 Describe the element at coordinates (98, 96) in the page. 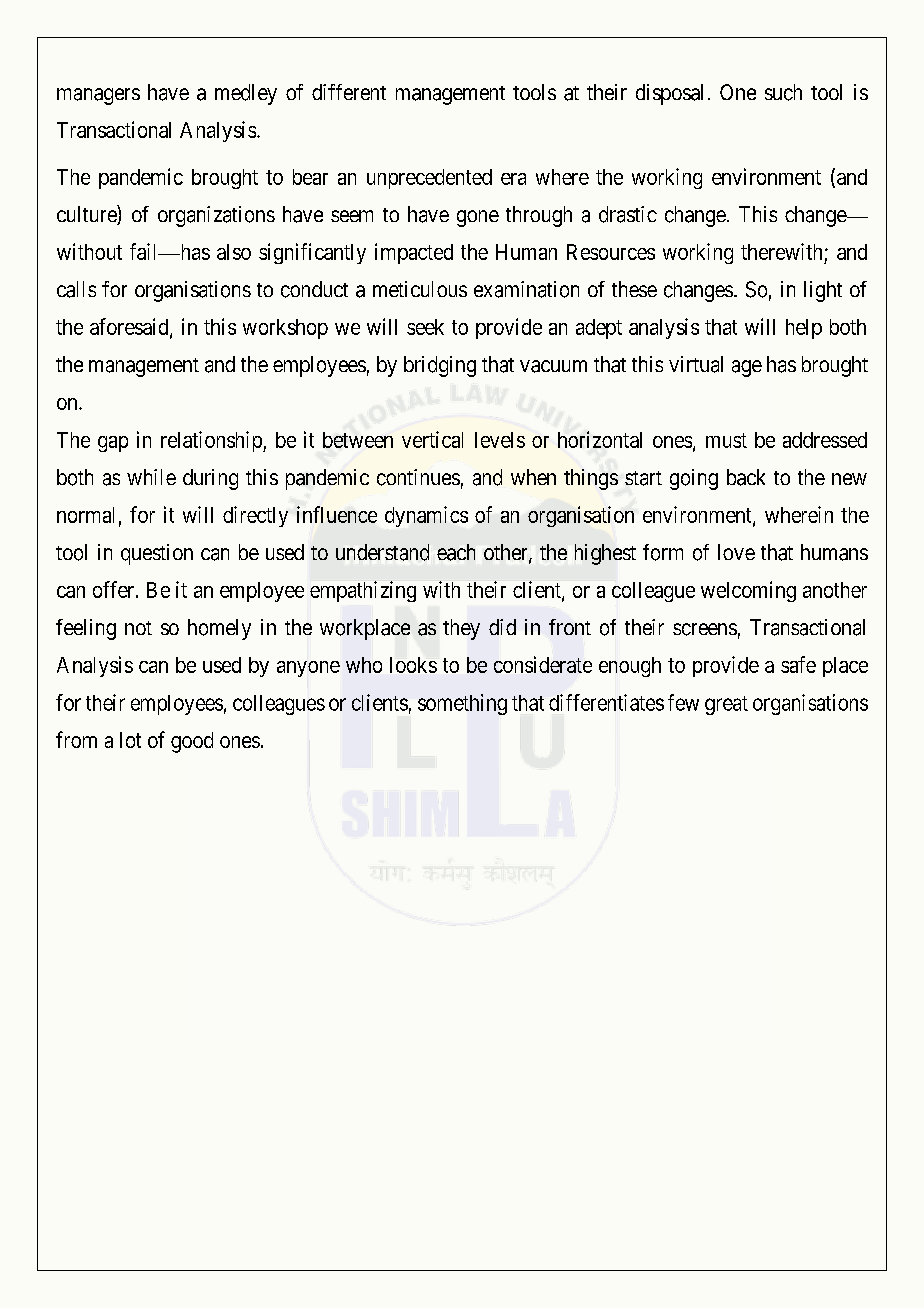

I see `managers` at that location.
